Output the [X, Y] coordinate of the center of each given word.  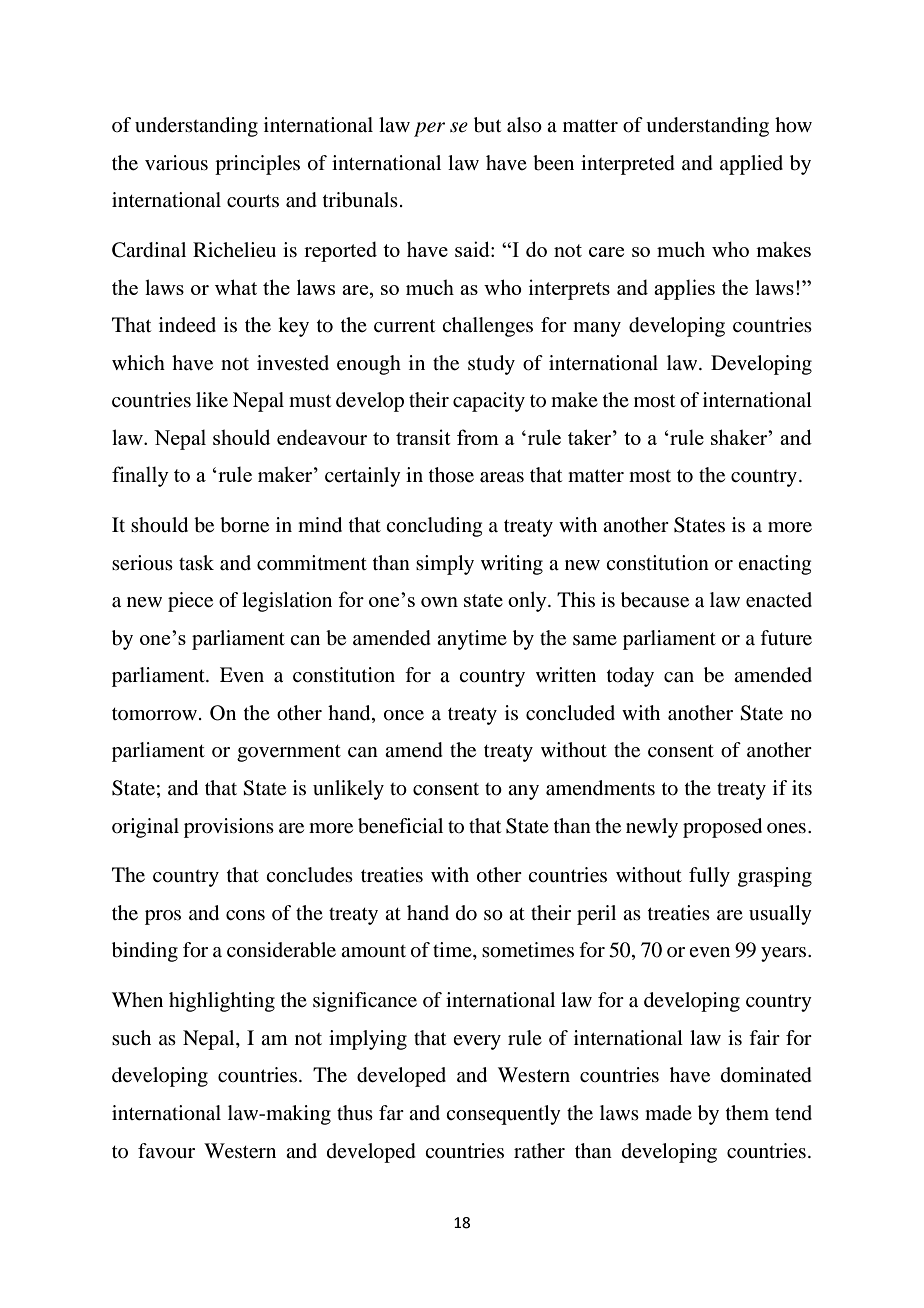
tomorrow [154, 714]
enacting [774, 565]
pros [163, 917]
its [802, 787]
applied [751, 165]
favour [166, 1150]
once [404, 715]
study [491, 365]
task [196, 562]
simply [445, 565]
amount [373, 951]
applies [684, 289]
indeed [187, 325]
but [487, 125]
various [176, 163]
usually [780, 915]
